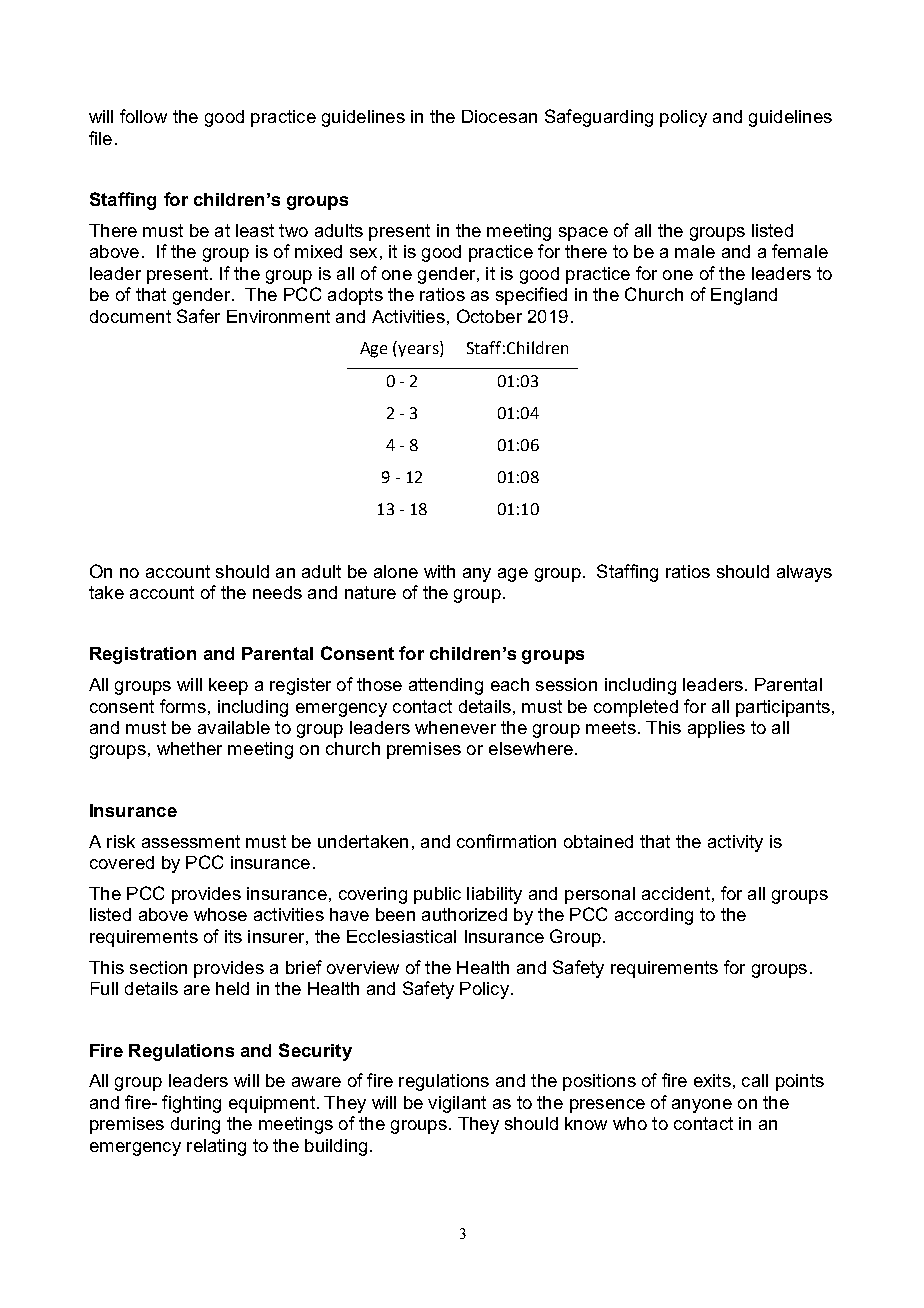  What do you see at coordinates (191, 841) in the image?
I see `assessment` at bounding box center [191, 841].
